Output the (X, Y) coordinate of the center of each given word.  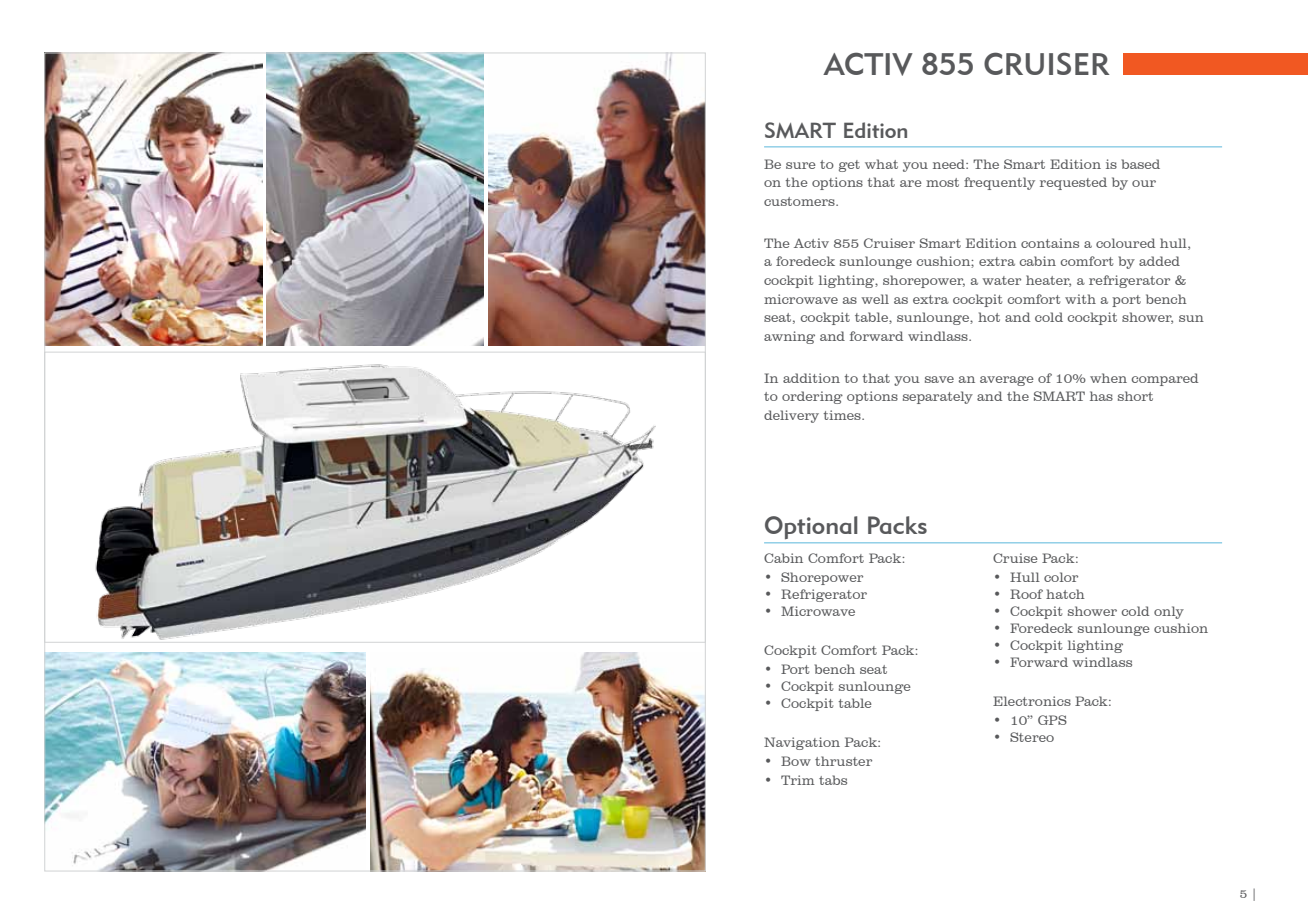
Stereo (1032, 737)
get (849, 166)
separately (938, 397)
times (843, 415)
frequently (999, 183)
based (1140, 164)
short (1135, 396)
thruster (843, 761)
